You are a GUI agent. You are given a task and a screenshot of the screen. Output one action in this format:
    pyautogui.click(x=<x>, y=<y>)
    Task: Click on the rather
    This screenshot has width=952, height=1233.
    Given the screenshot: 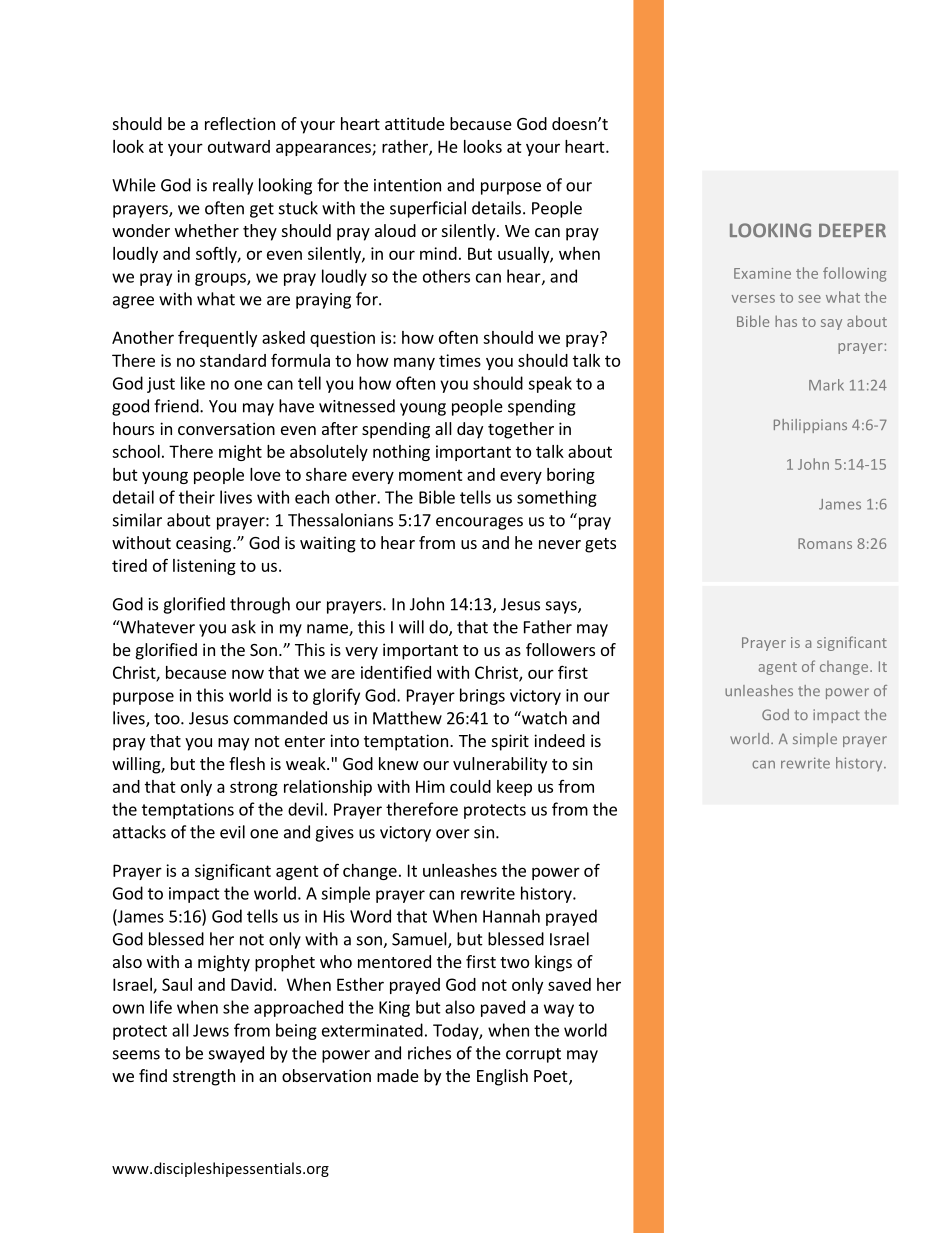 What is the action you would take?
    pyautogui.click(x=406, y=147)
